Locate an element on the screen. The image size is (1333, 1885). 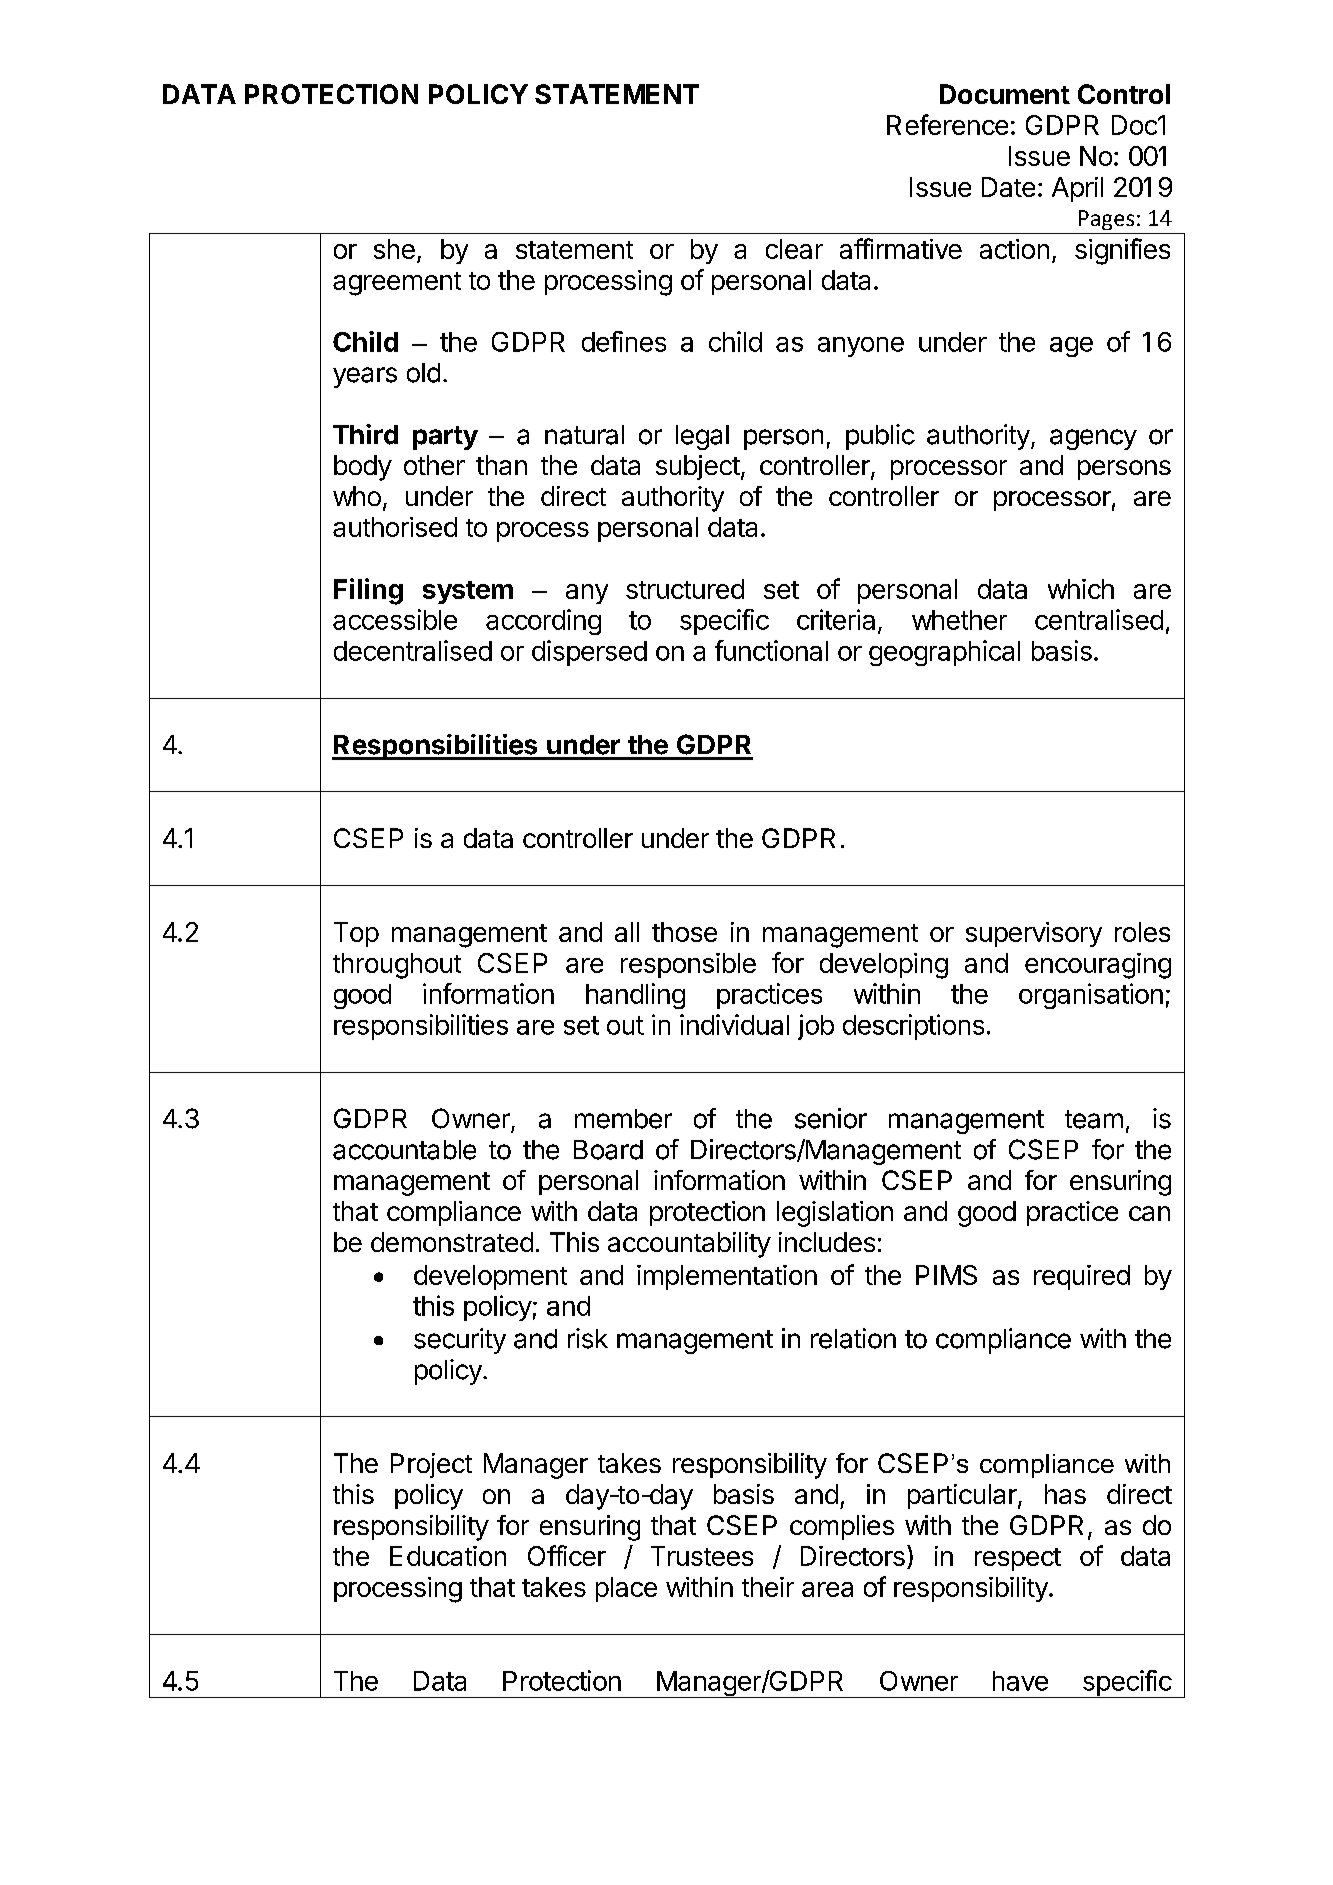
April is located at coordinates (1077, 189).
